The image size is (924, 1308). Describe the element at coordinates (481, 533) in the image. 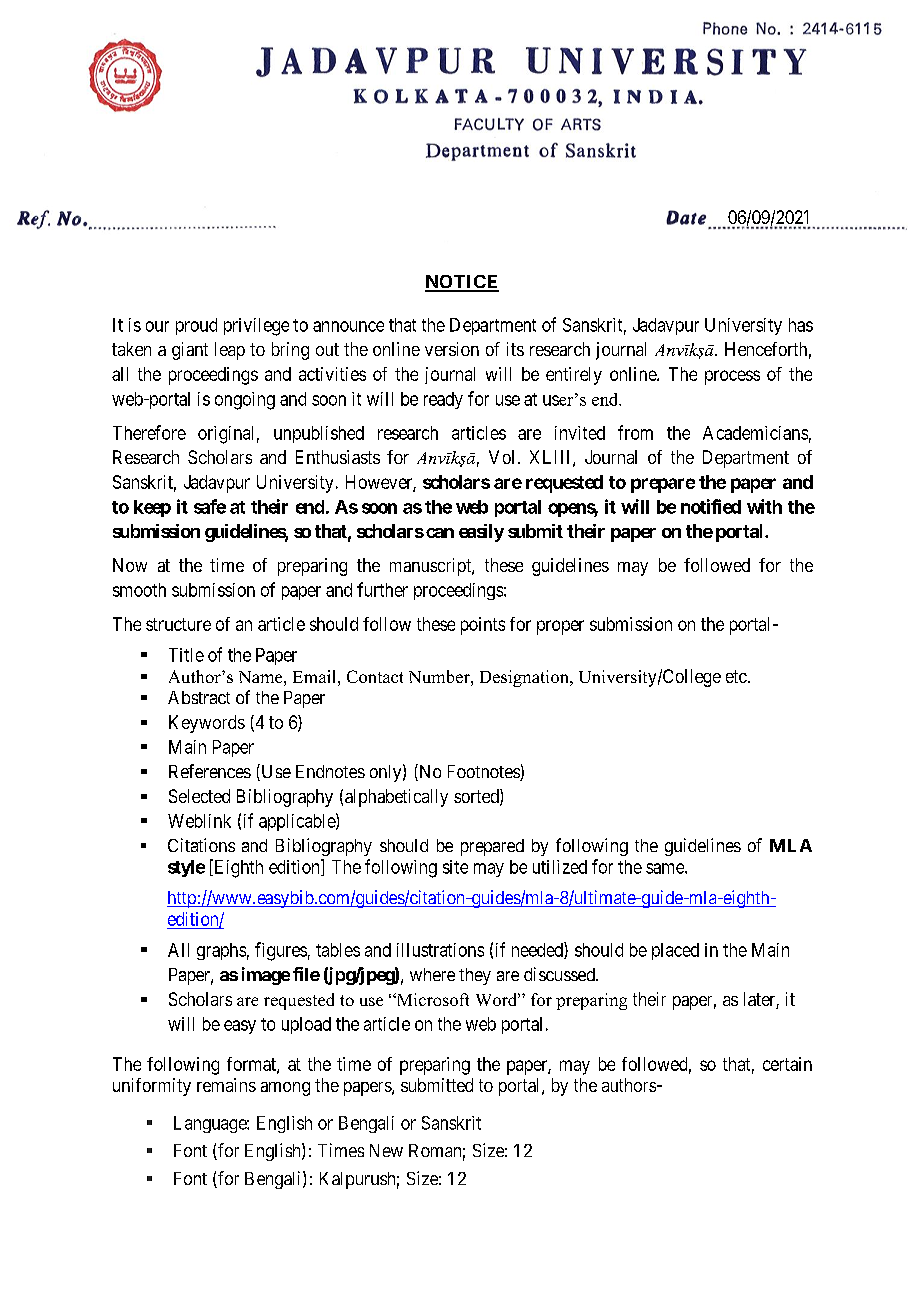

I see `easily` at that location.
